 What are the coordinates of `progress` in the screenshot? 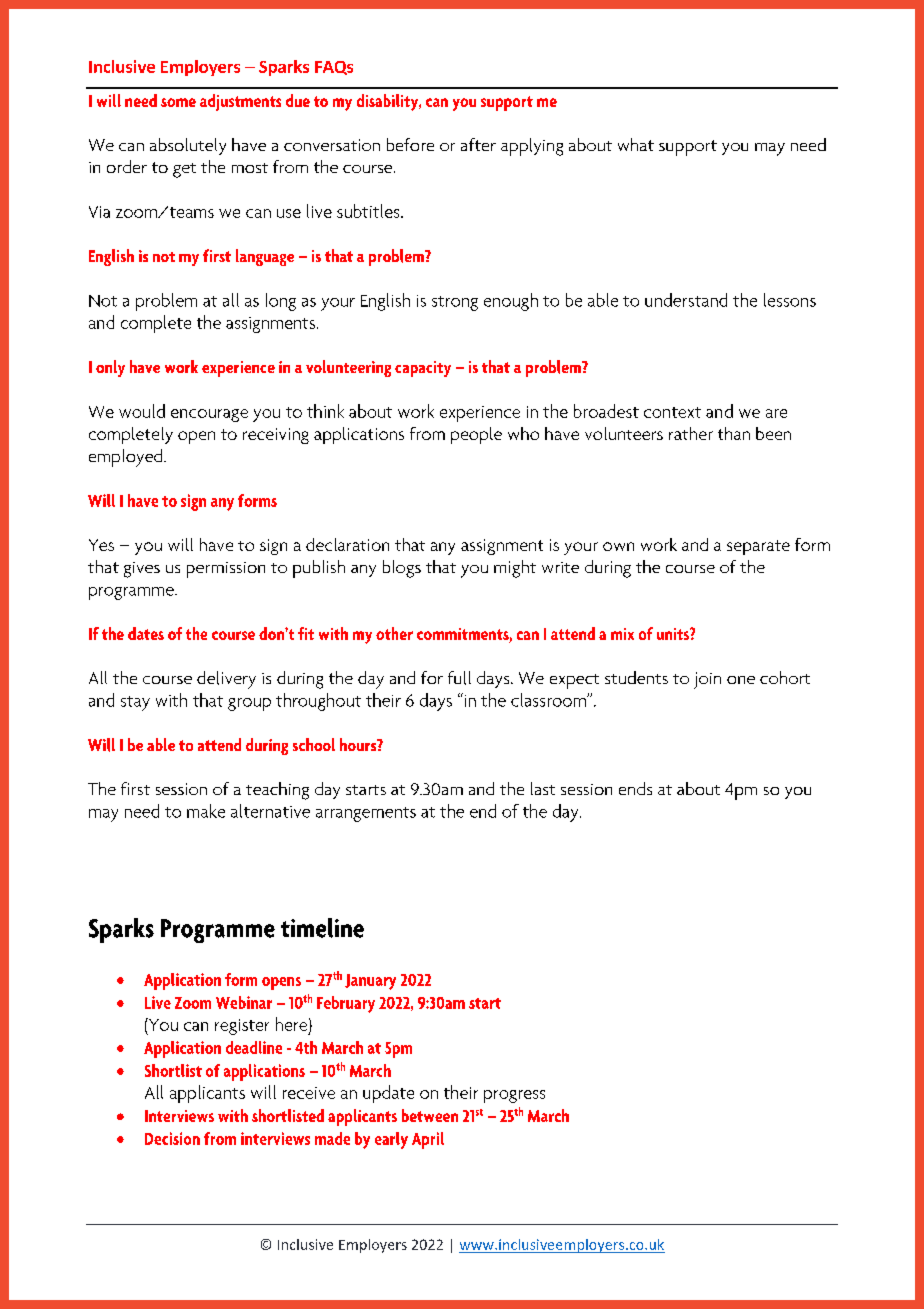 It's located at (514, 1096).
